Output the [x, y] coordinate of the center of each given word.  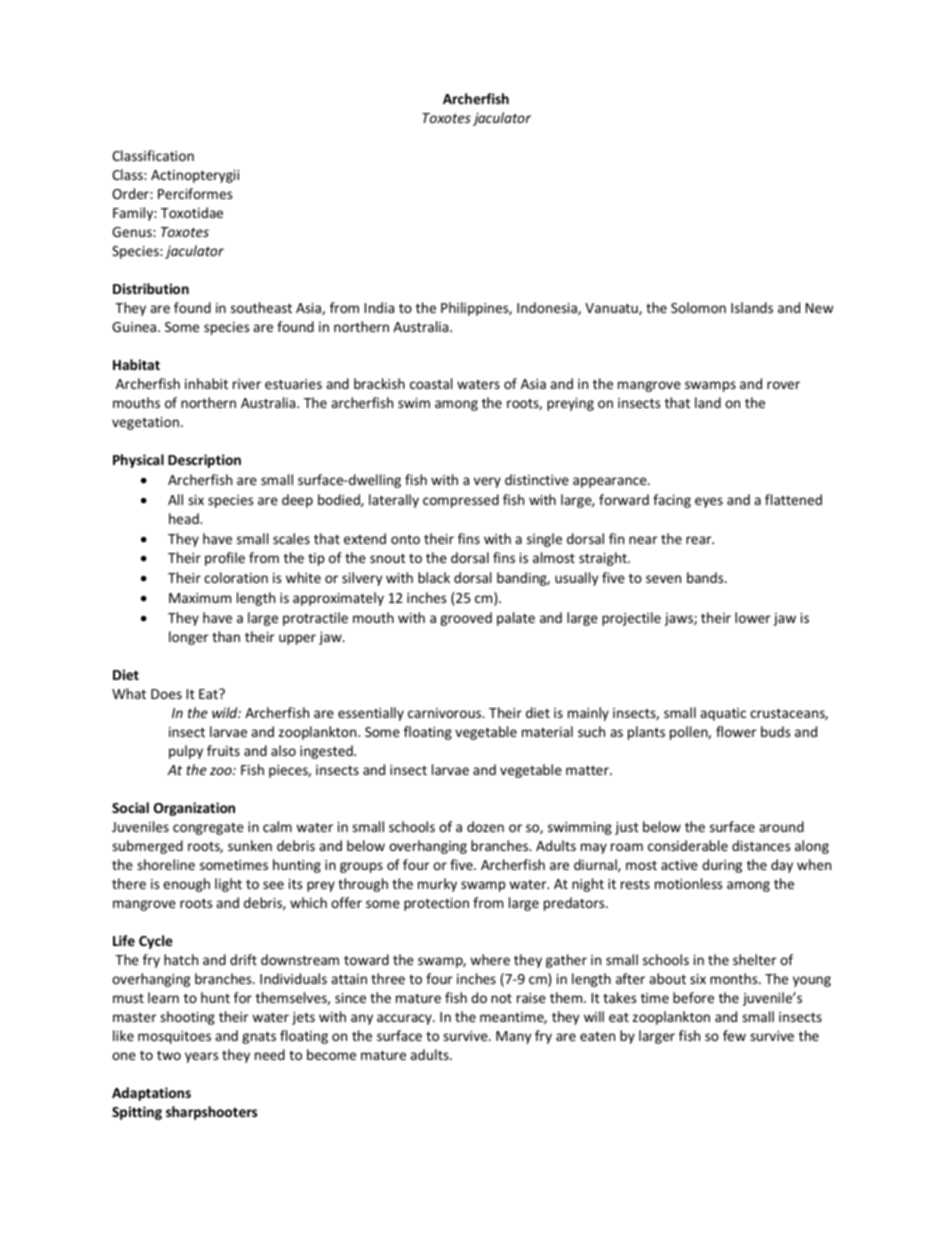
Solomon [698, 307]
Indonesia [548, 308]
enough [186, 885]
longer [188, 638]
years [201, 1057]
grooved [466, 619]
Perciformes [195, 193]
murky [437, 885]
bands [706, 577]
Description [204, 461]
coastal [431, 383]
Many [513, 1037]
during [722, 866]
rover [783, 385]
